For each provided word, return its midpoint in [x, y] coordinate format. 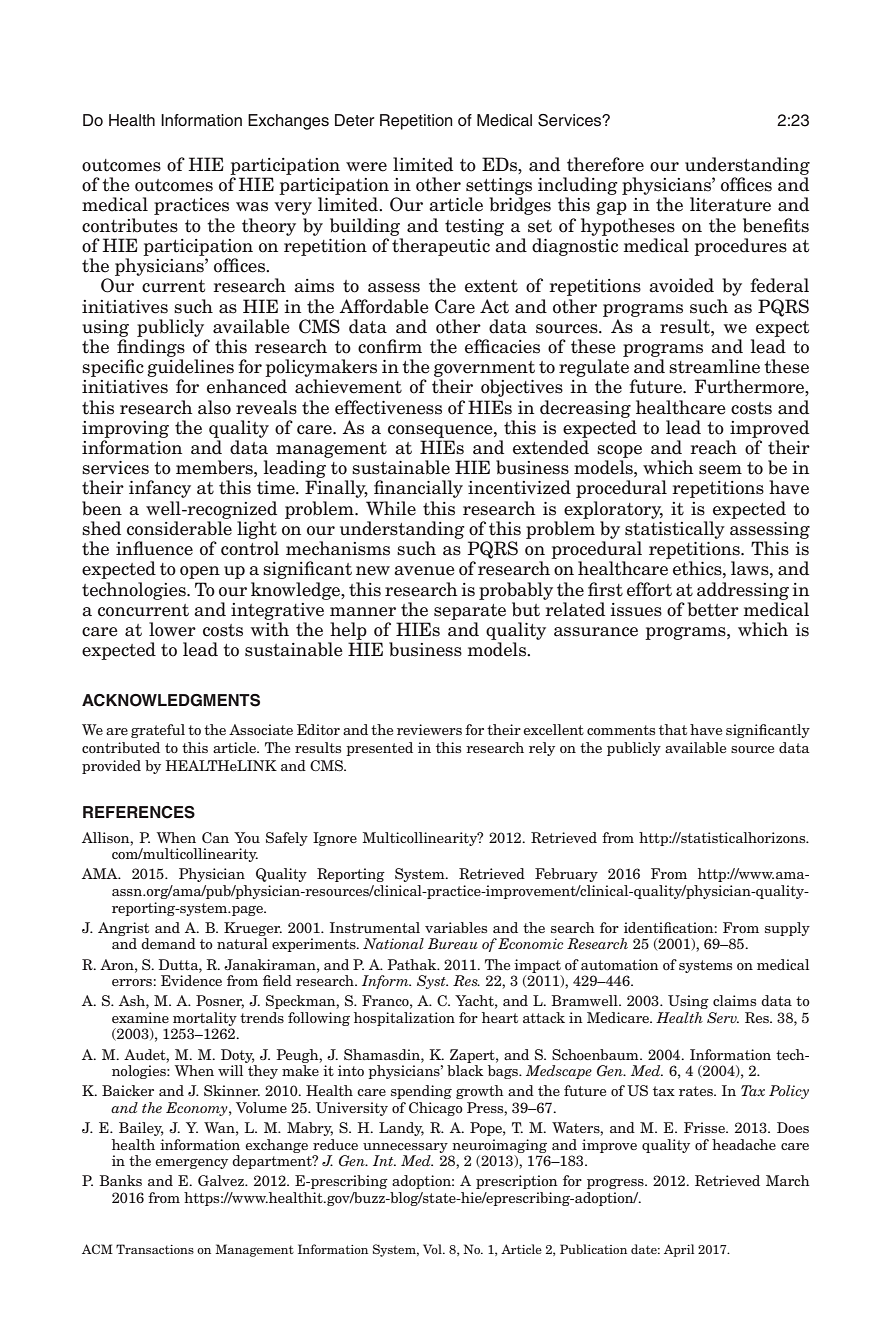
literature [730, 204]
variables [456, 927]
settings [499, 186]
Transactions [155, 1249]
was [252, 207]
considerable [179, 528]
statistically [675, 530]
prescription [517, 1182]
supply [787, 929]
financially [418, 489]
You [247, 837]
